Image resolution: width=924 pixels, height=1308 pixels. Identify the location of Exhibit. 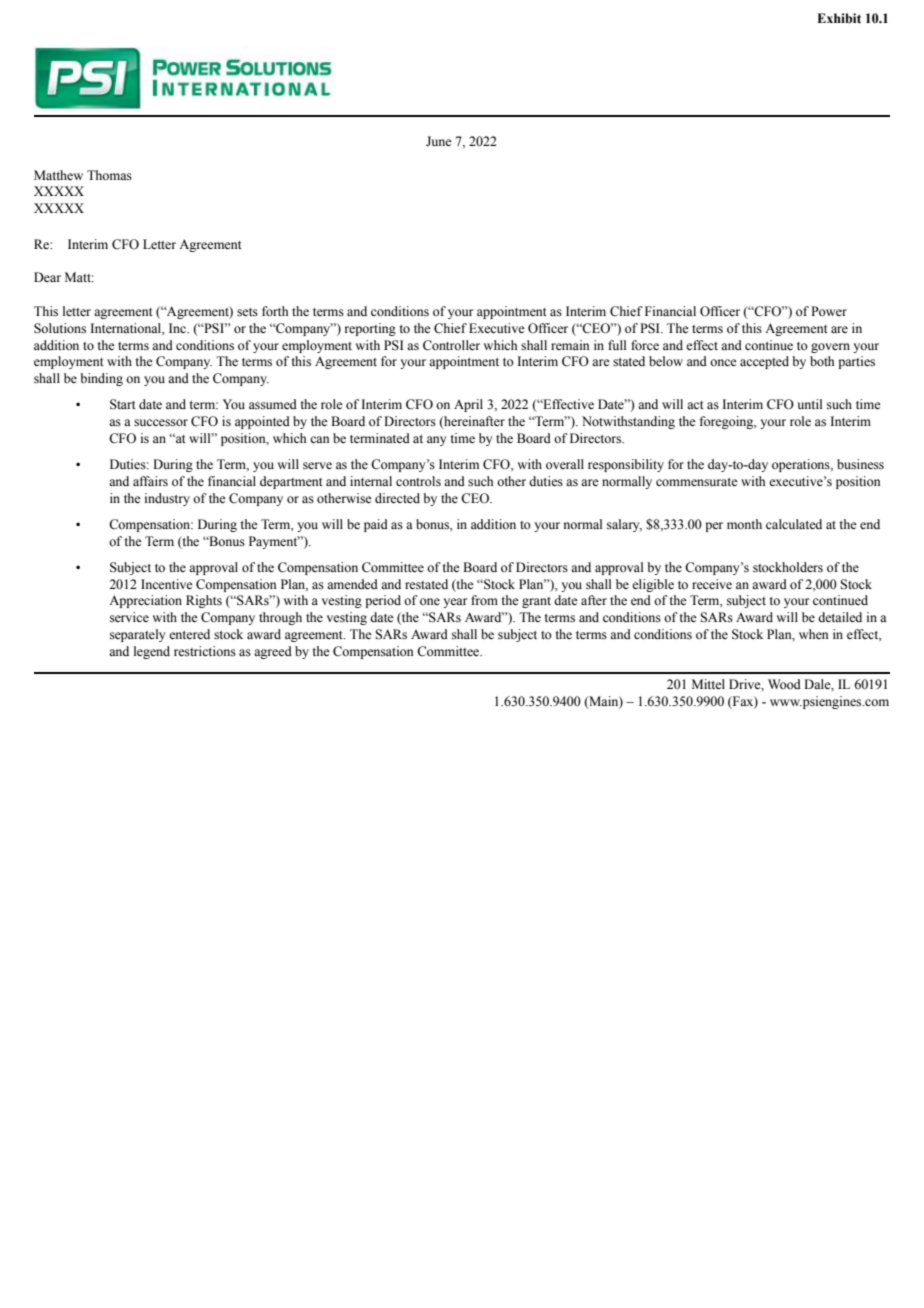
(839, 18).
